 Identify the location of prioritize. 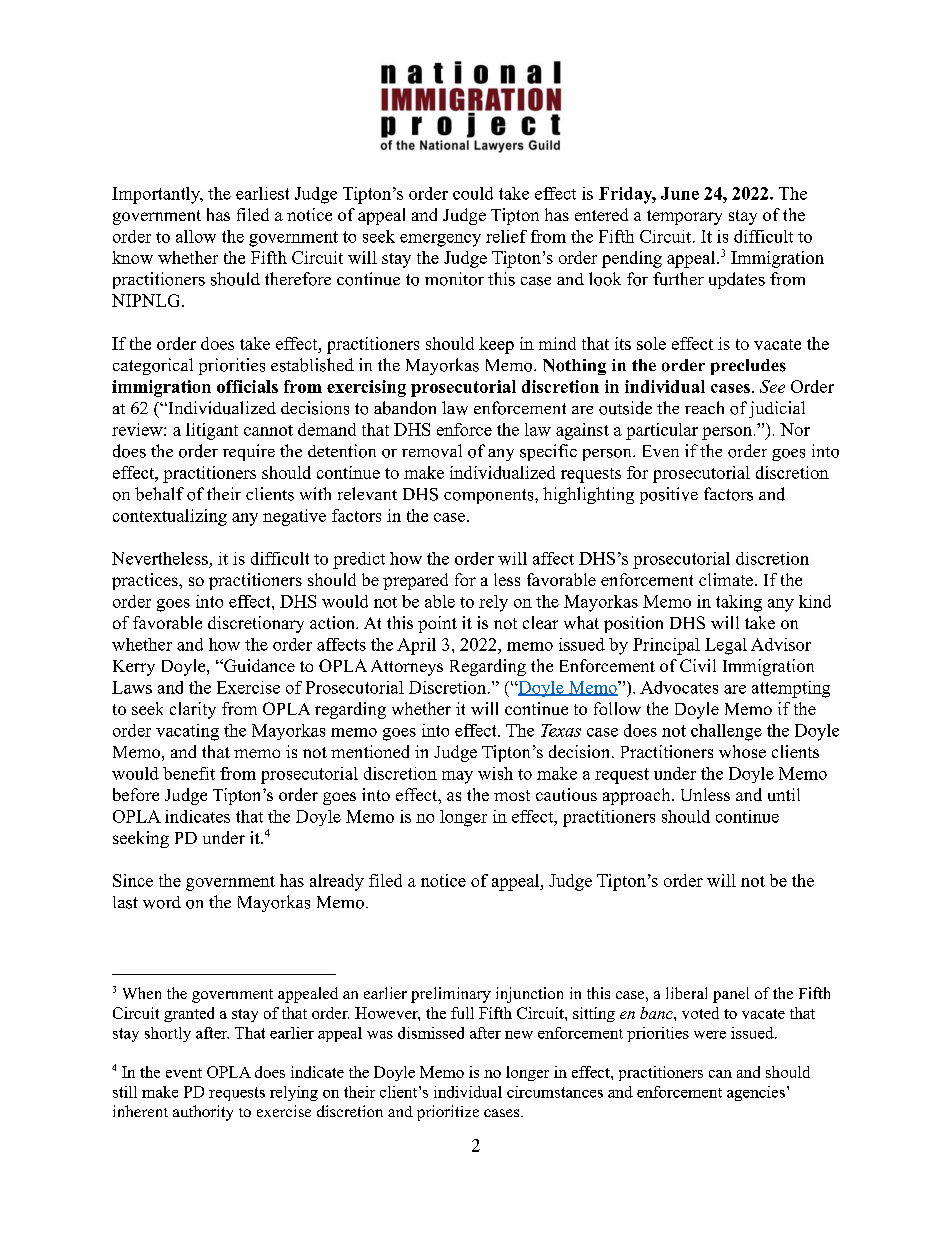
(448, 1113).
